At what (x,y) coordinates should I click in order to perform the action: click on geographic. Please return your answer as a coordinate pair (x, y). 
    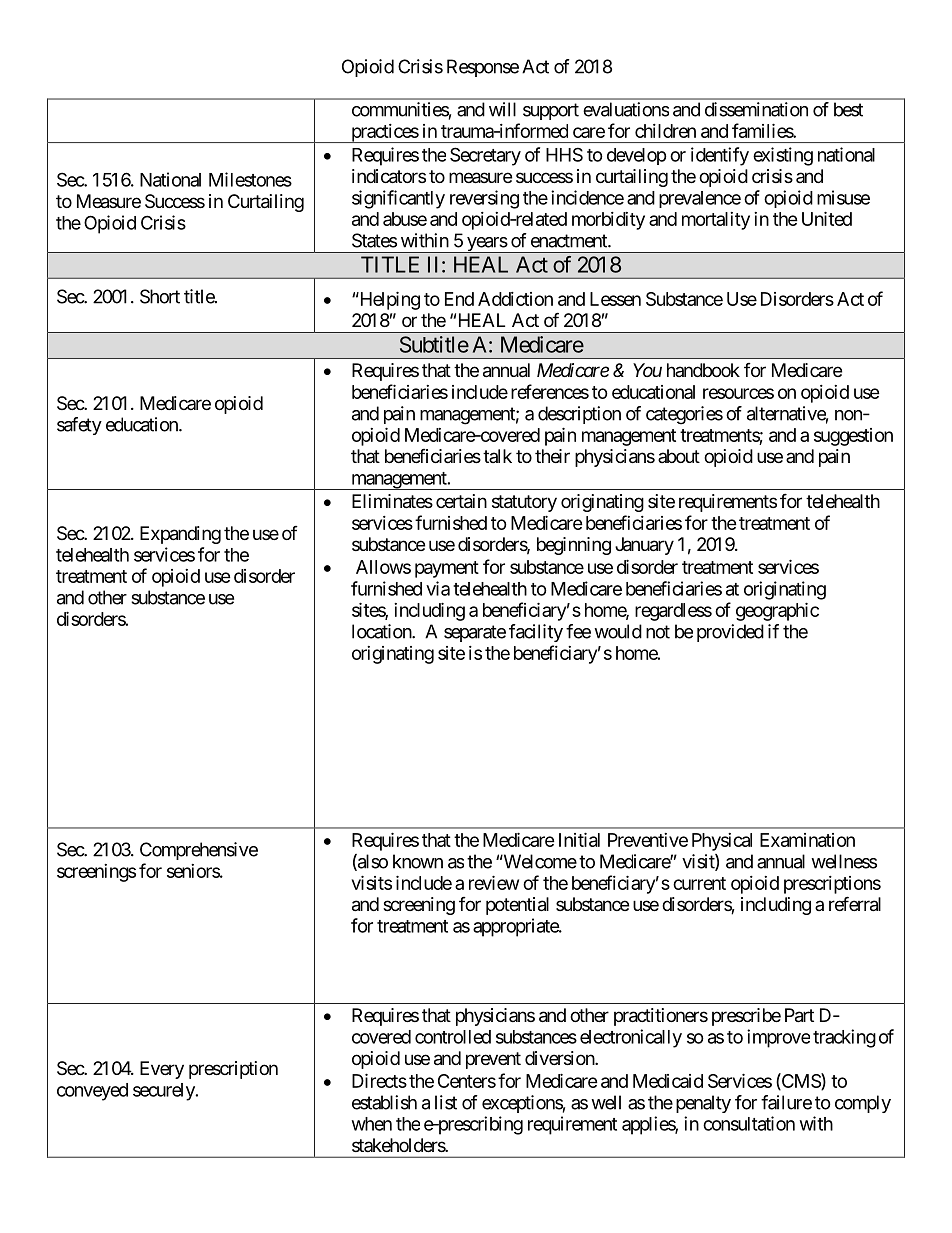
    Looking at the image, I should click on (777, 611).
